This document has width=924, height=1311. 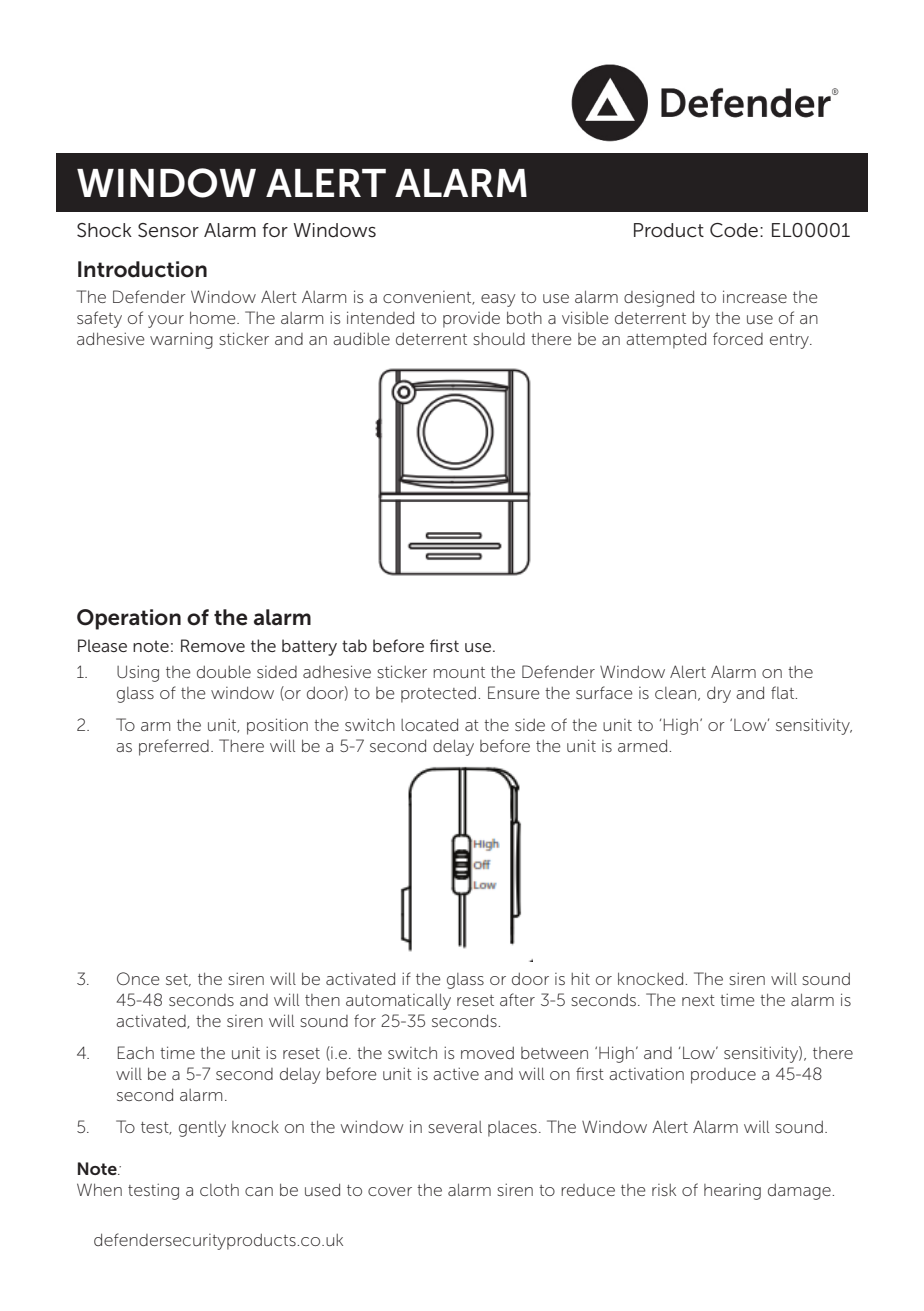 I want to click on cloth, so click(x=219, y=1189).
